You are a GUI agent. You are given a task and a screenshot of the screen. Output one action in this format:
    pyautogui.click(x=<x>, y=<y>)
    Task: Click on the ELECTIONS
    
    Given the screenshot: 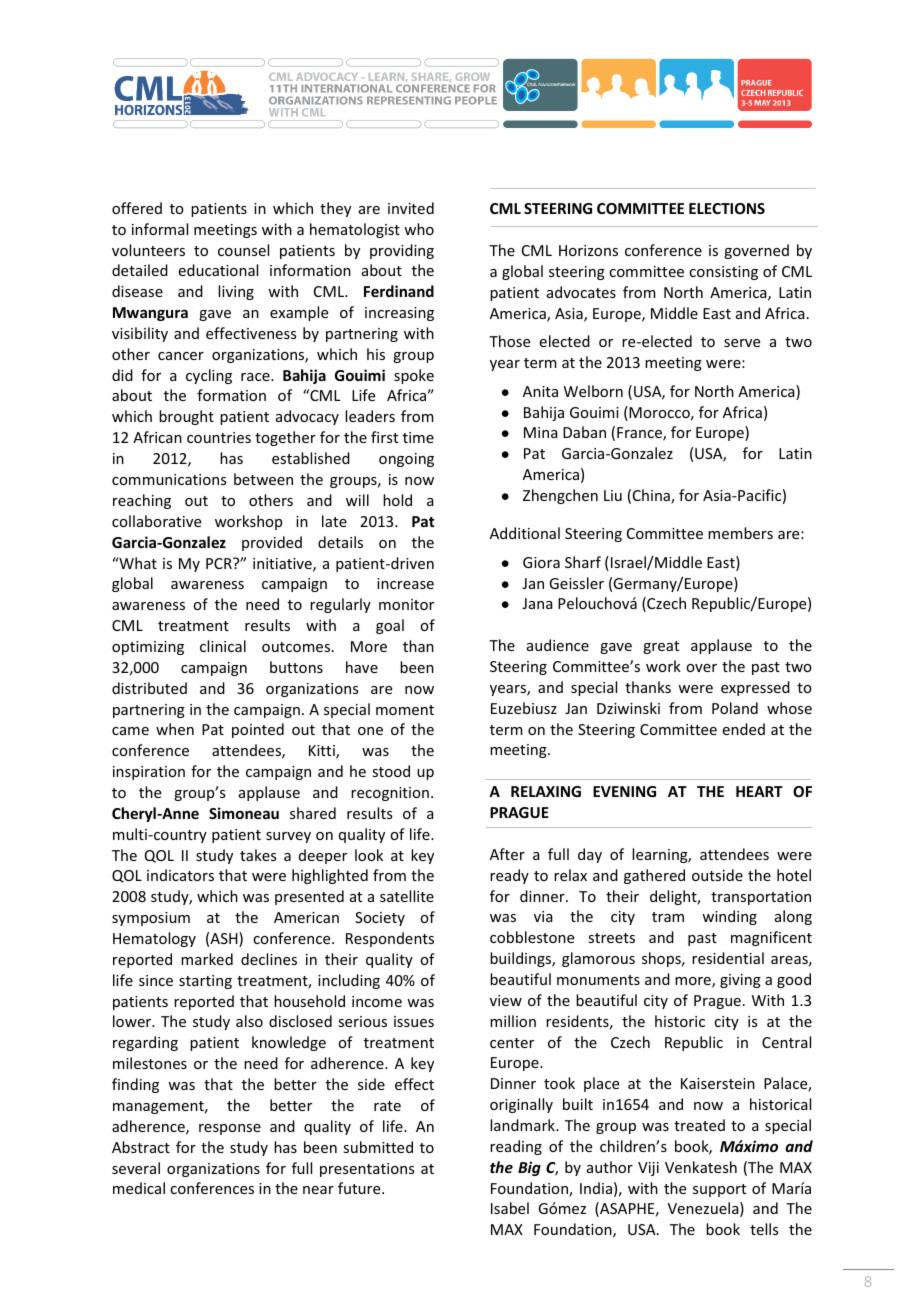 What is the action you would take?
    pyautogui.click(x=727, y=208)
